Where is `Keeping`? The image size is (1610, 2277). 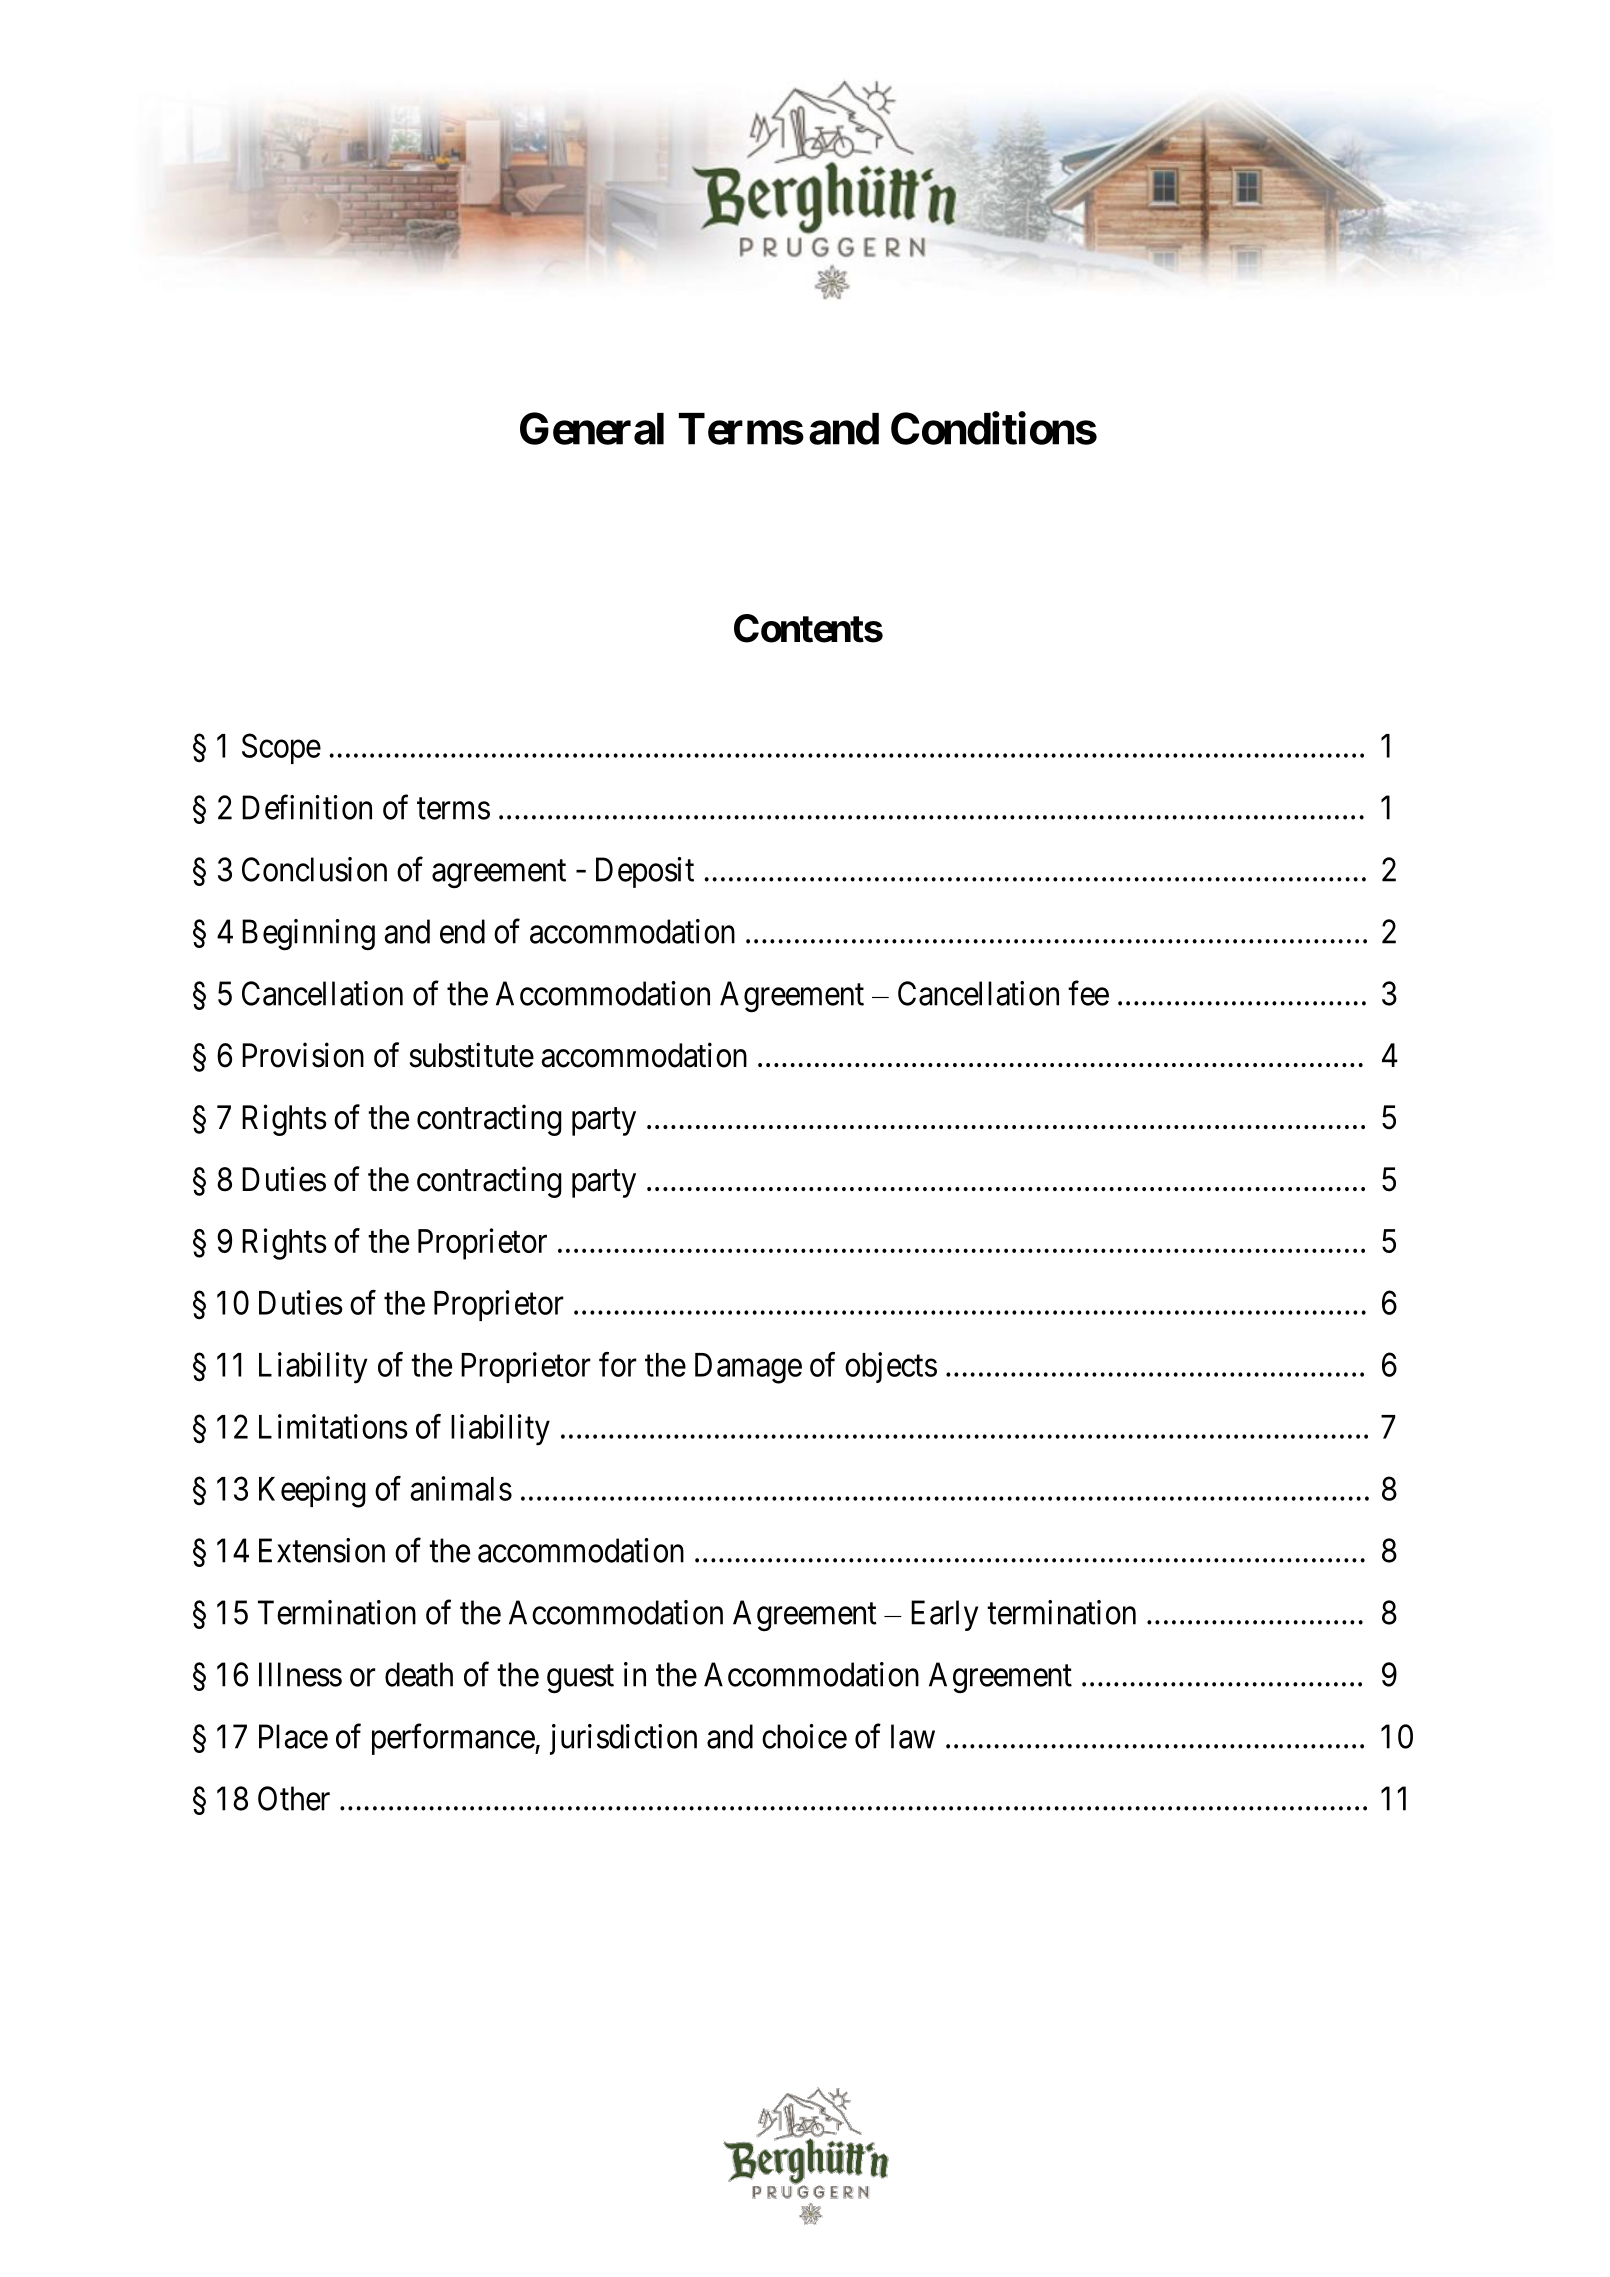
Keeping is located at coordinates (312, 1492).
